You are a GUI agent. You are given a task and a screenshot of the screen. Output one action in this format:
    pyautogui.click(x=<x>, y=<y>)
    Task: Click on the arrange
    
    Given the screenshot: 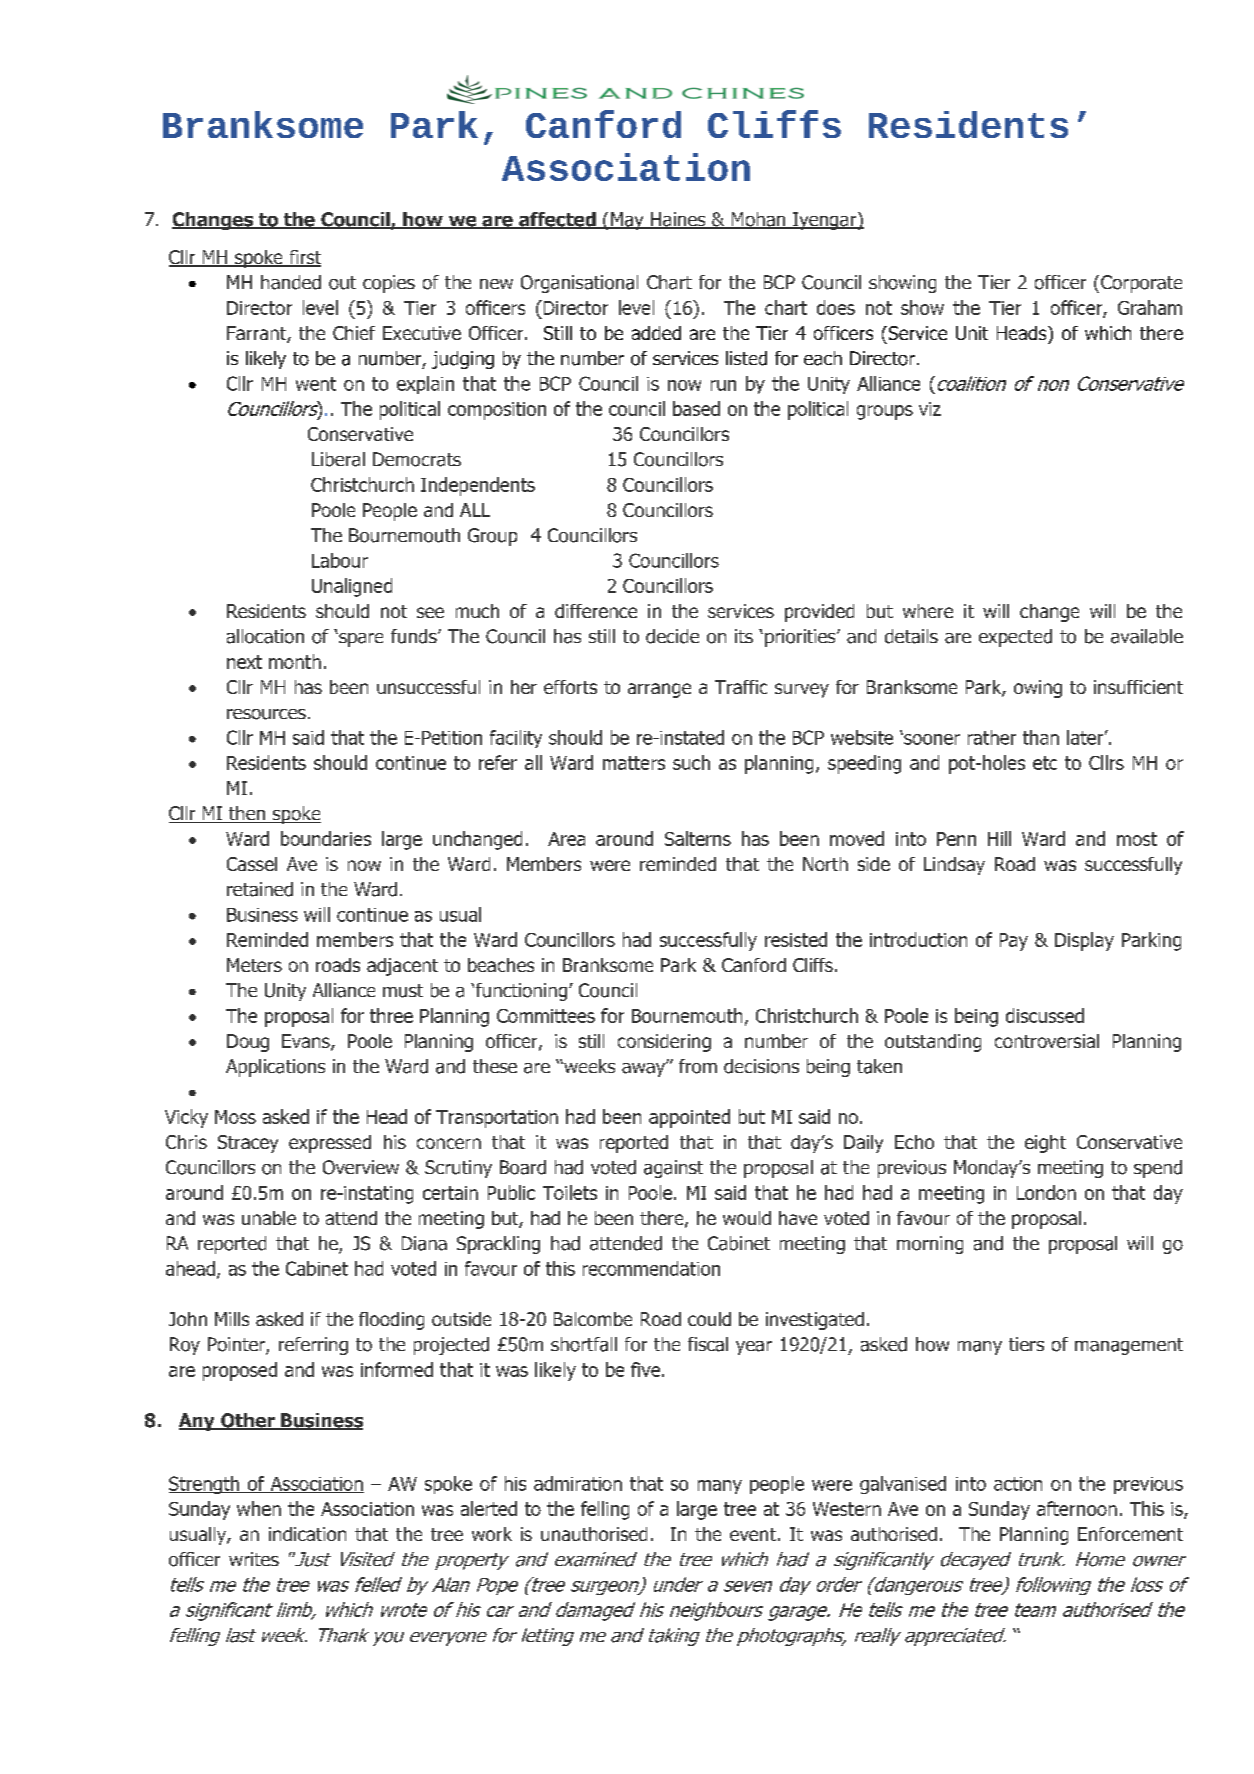 What is the action you would take?
    pyautogui.click(x=659, y=690)
